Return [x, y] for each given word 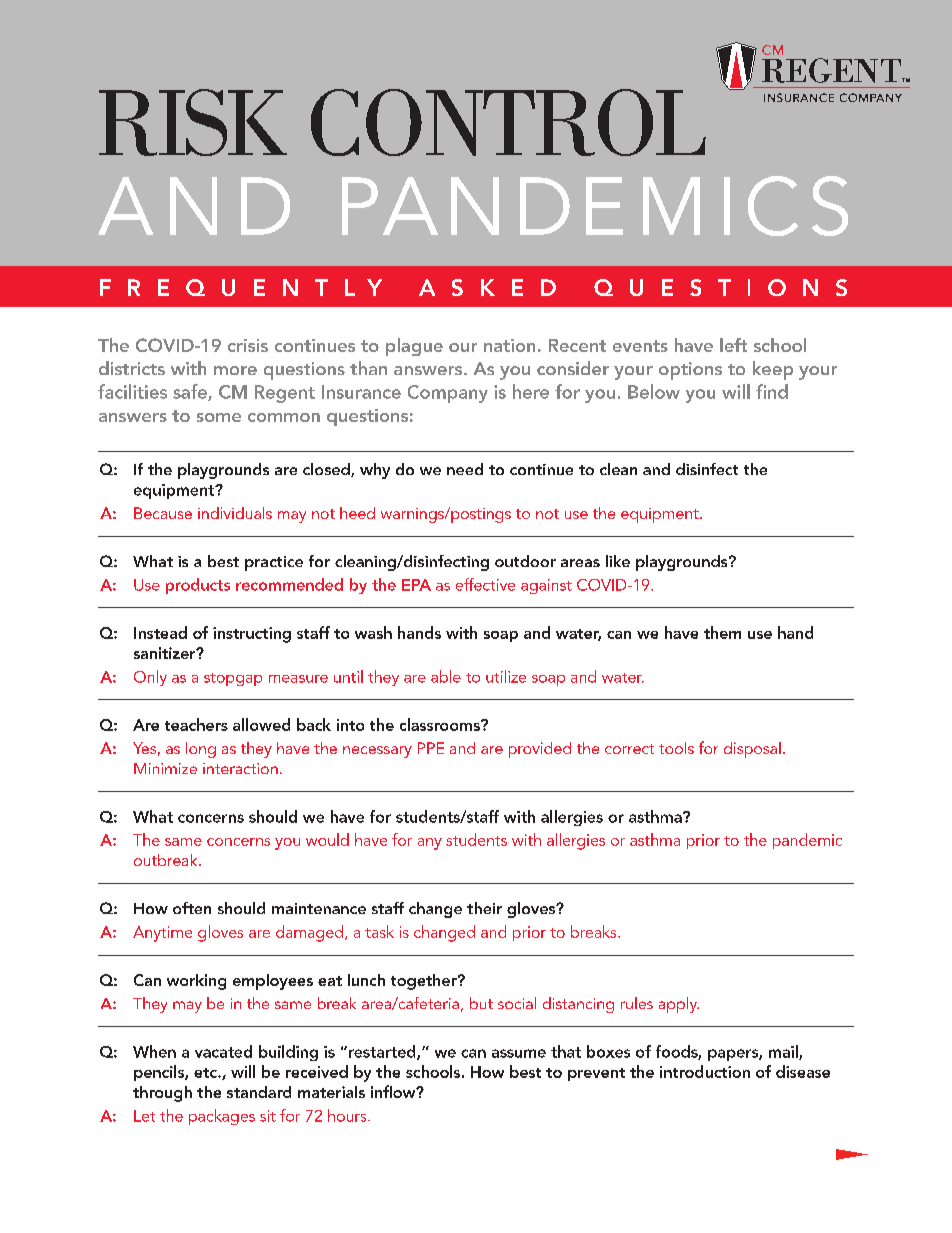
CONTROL [508, 122]
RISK [193, 122]
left [733, 345]
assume [519, 1053]
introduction [705, 1071]
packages [222, 1117]
